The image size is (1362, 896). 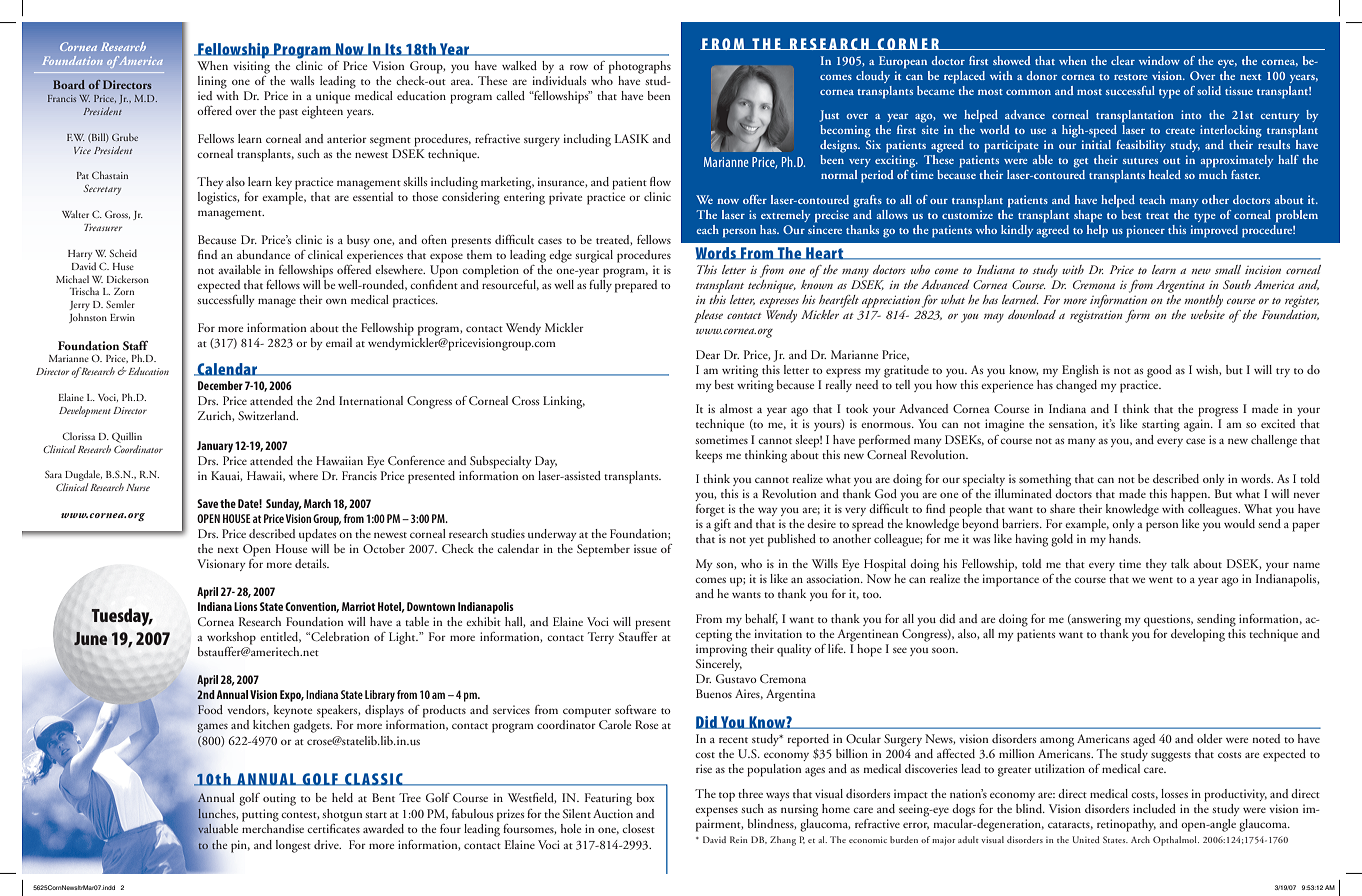 I want to click on putting, so click(x=260, y=815).
